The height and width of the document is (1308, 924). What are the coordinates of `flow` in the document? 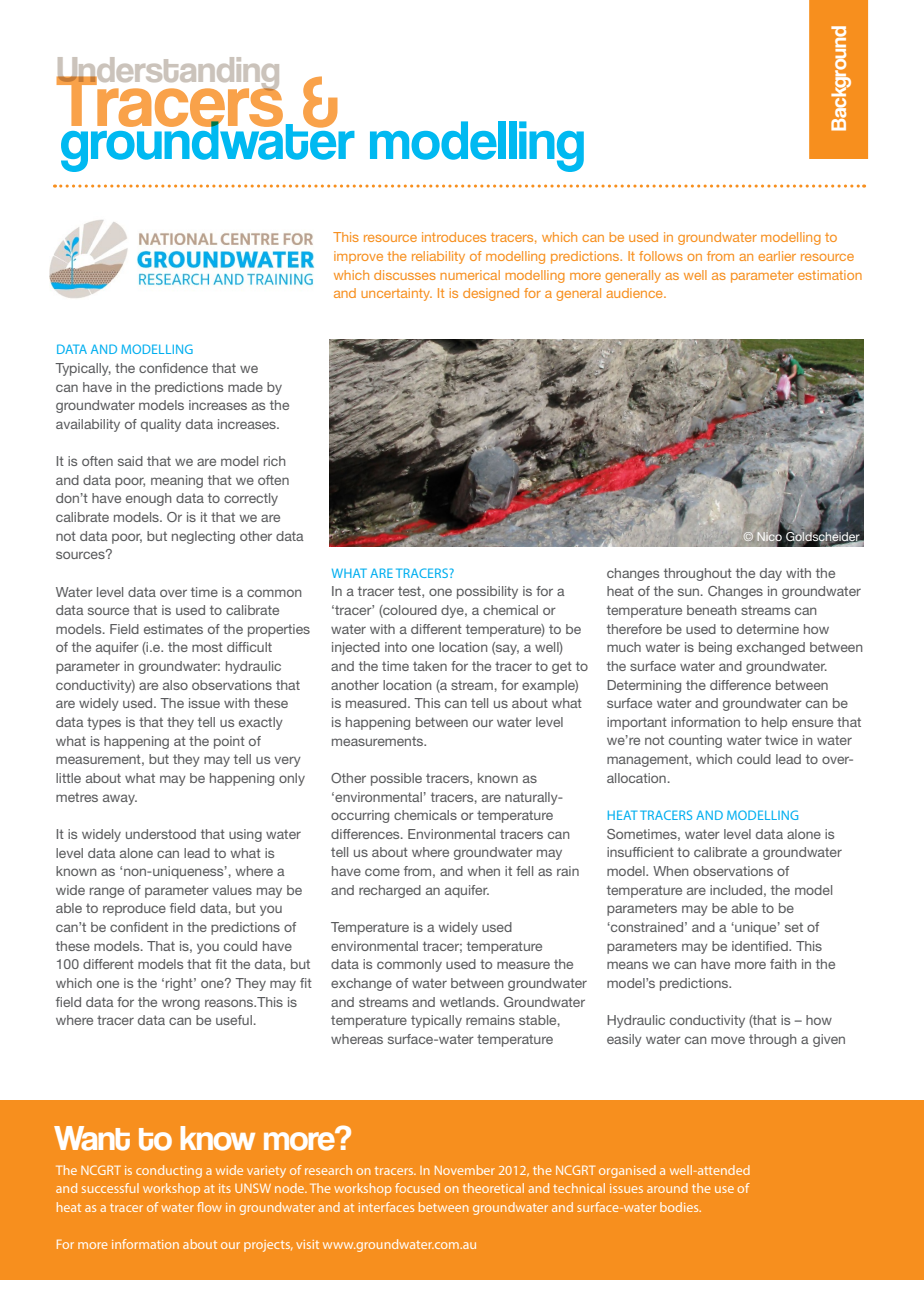 It's located at (209, 1207).
